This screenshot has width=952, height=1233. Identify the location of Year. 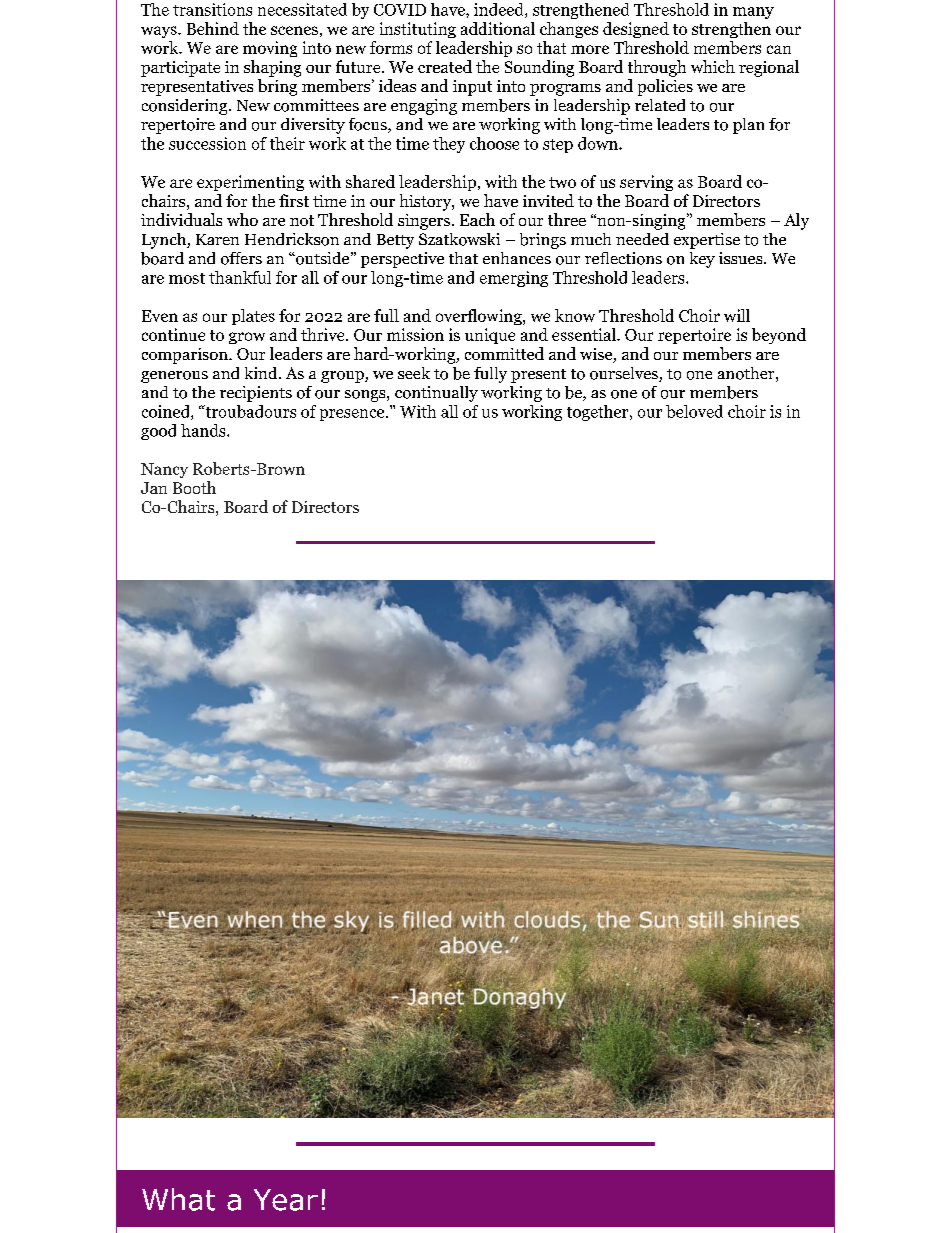
(286, 1200).
